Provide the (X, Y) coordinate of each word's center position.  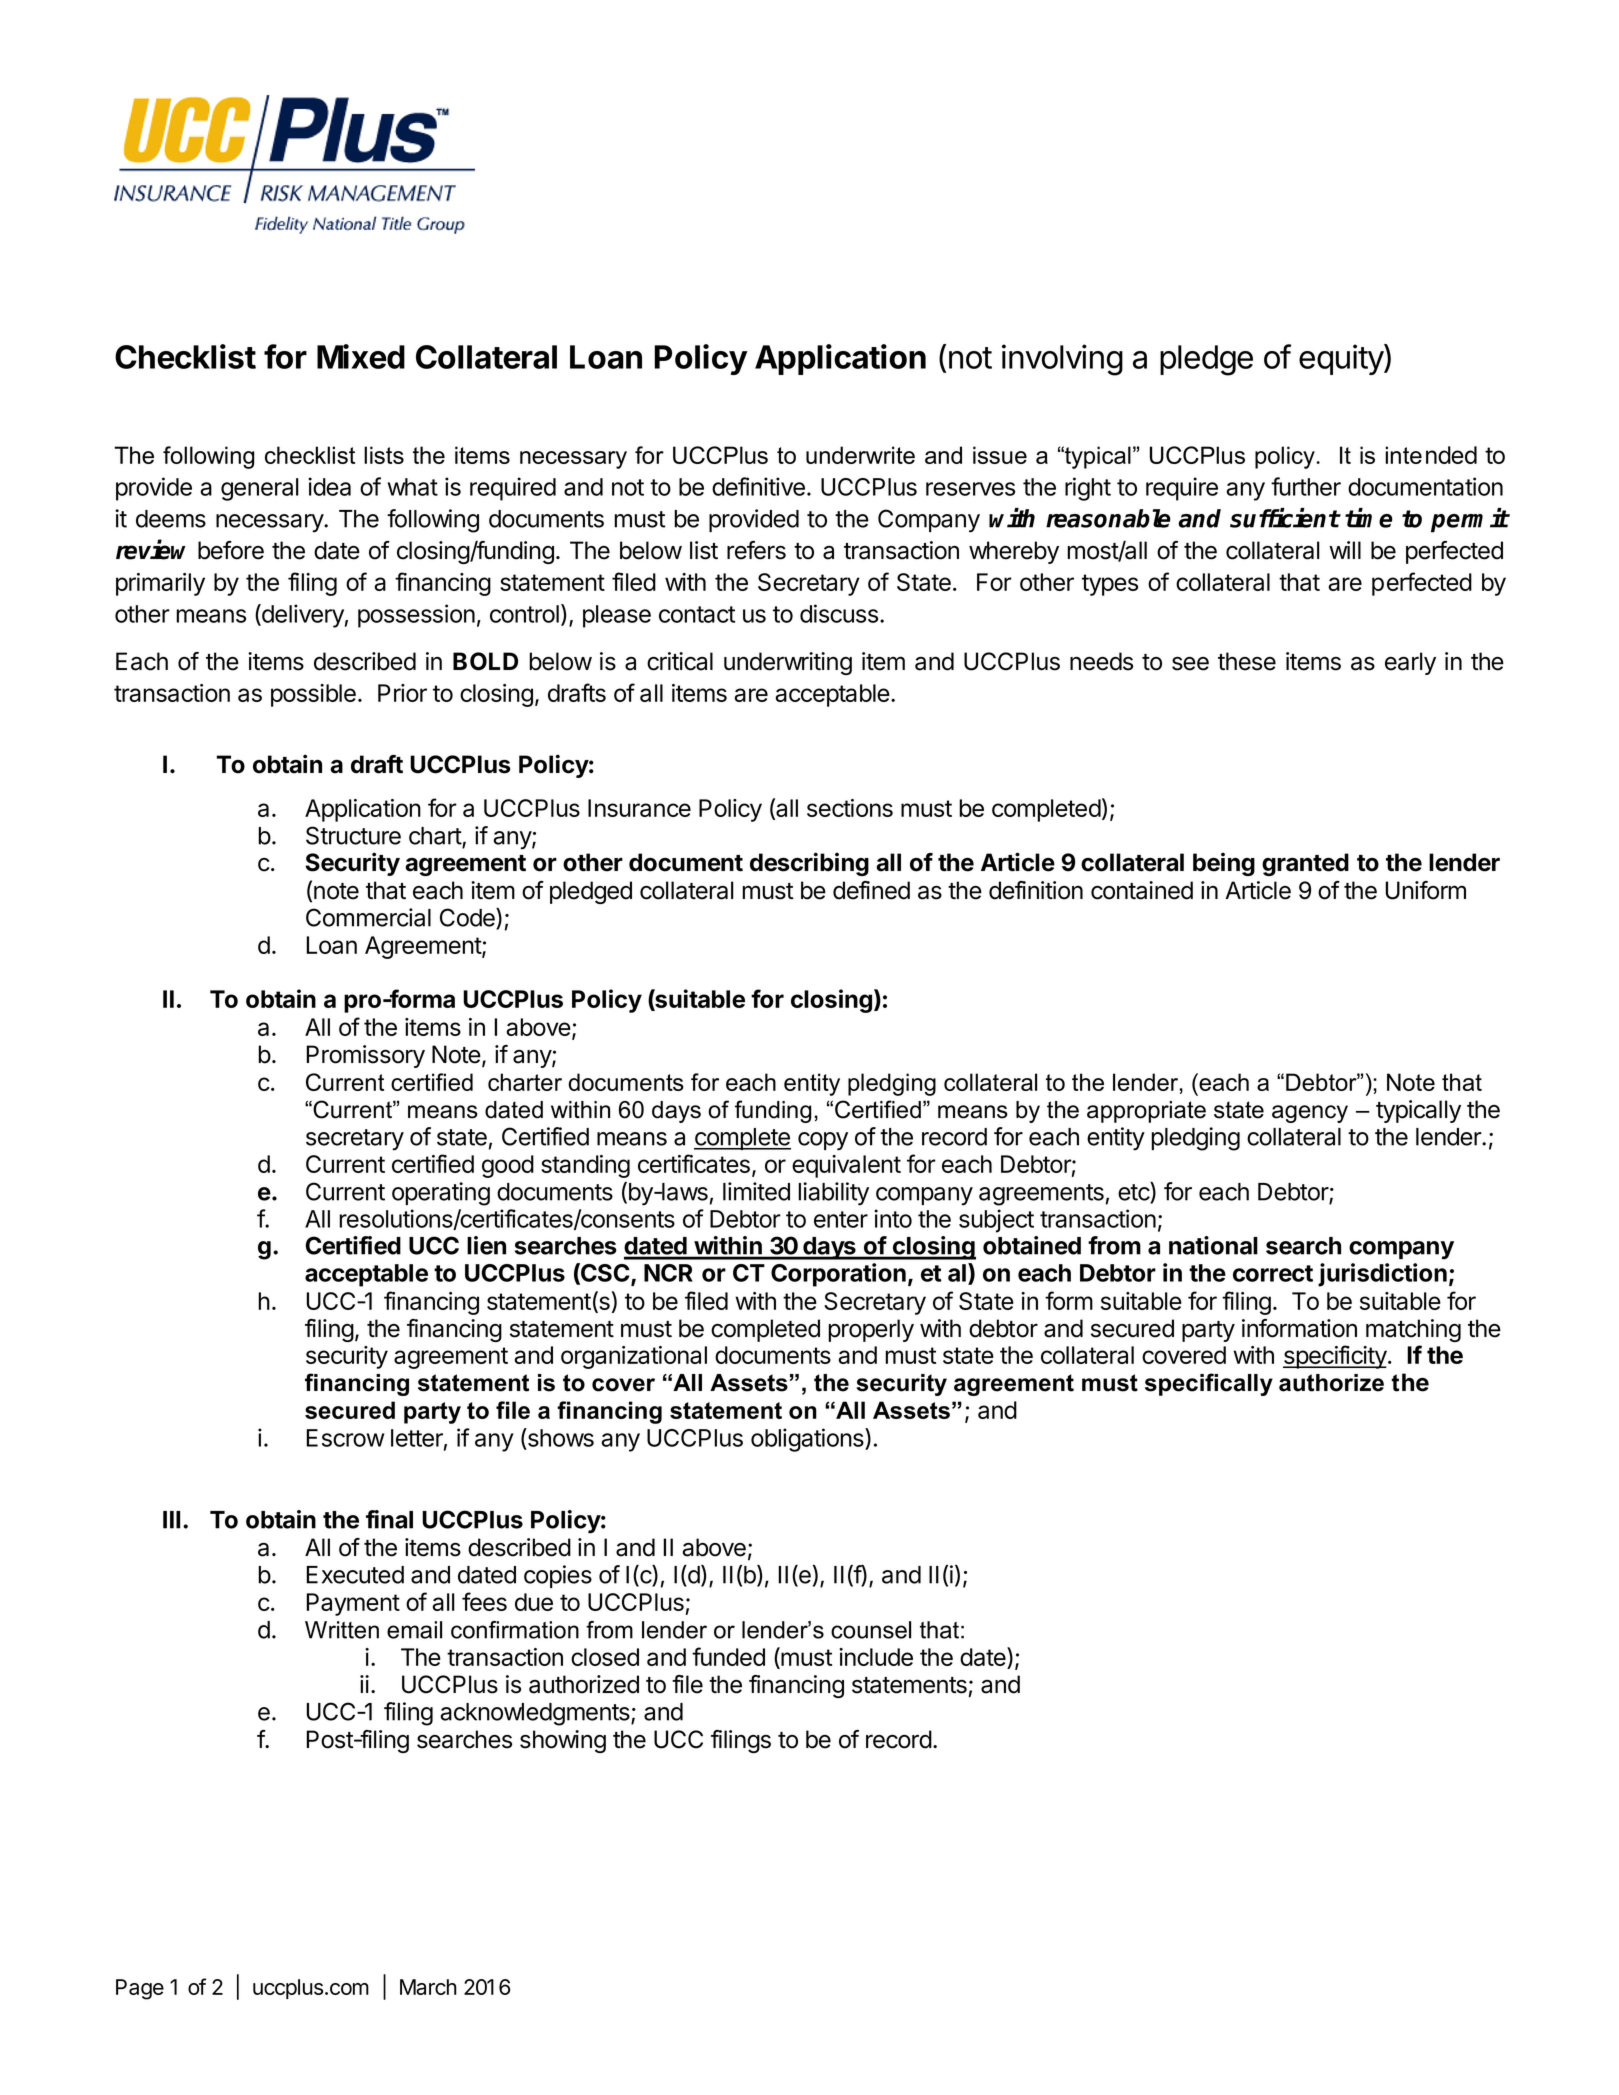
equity (1342, 359)
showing (563, 1741)
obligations (808, 1440)
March (428, 1987)
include (876, 1657)
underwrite (860, 455)
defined (871, 890)
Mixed (361, 356)
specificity (1335, 1357)
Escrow (345, 1438)
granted (1305, 864)
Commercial (368, 917)
